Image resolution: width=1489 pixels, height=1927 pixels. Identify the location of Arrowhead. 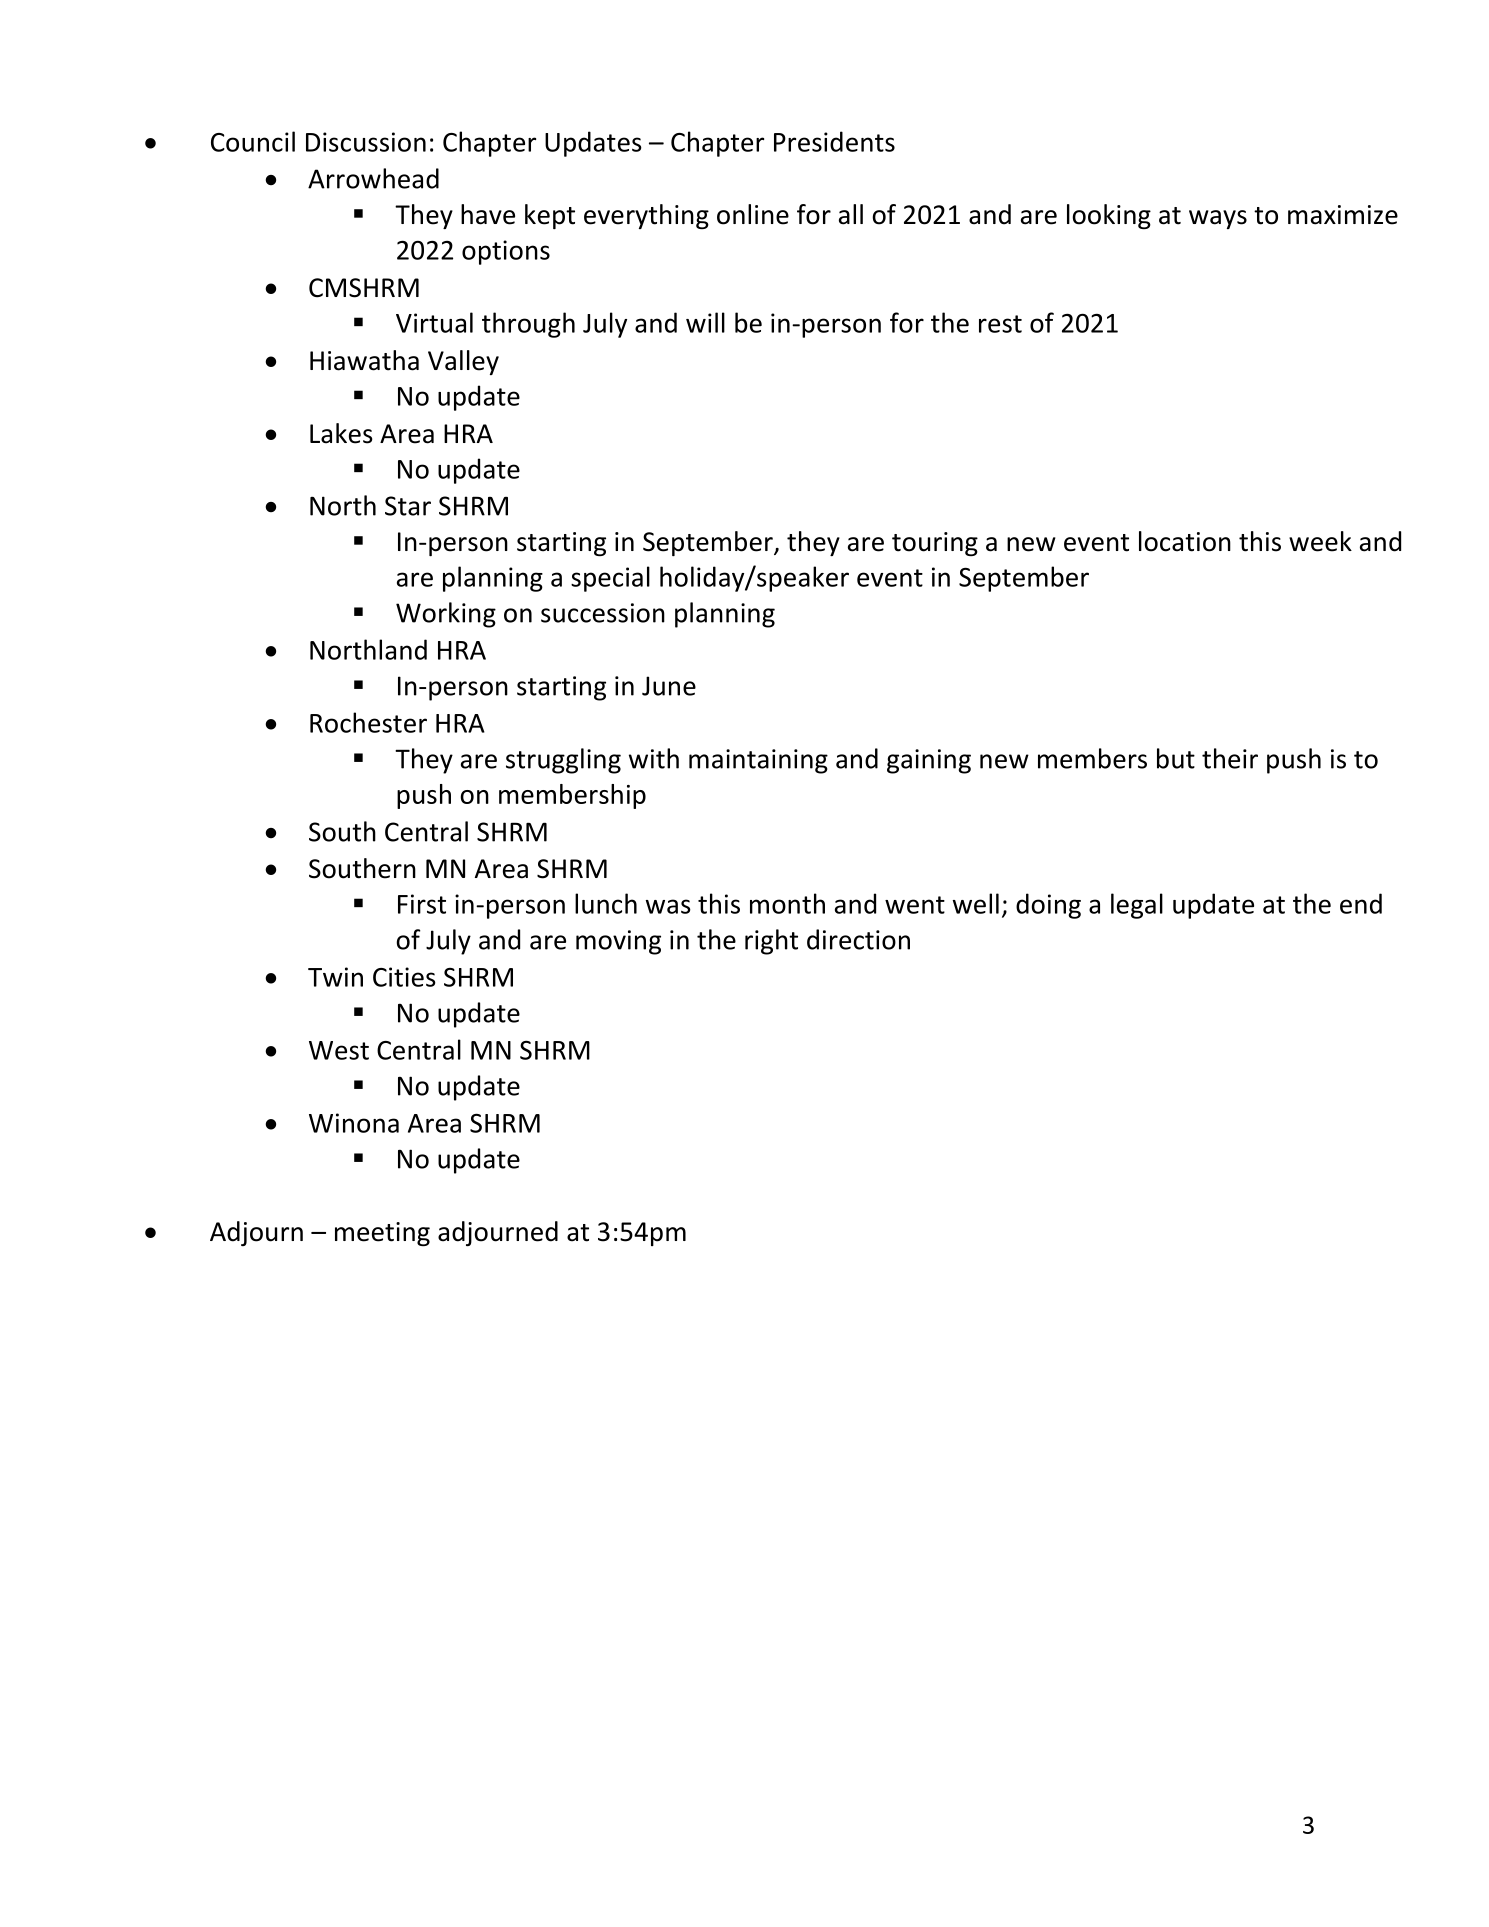
(373, 178).
